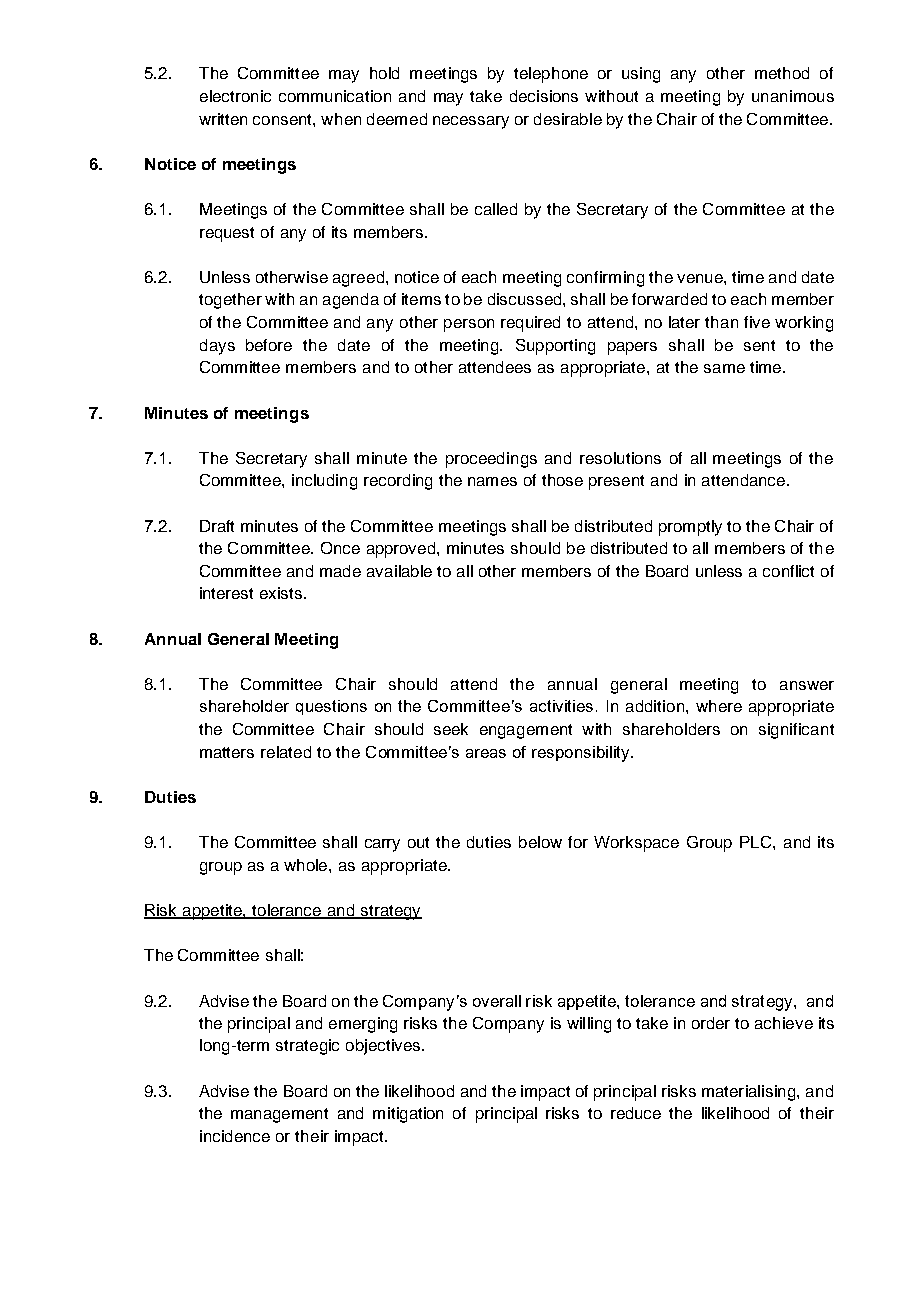 The height and width of the page is (1308, 924). What do you see at coordinates (282, 593) in the page?
I see `exists` at bounding box center [282, 593].
